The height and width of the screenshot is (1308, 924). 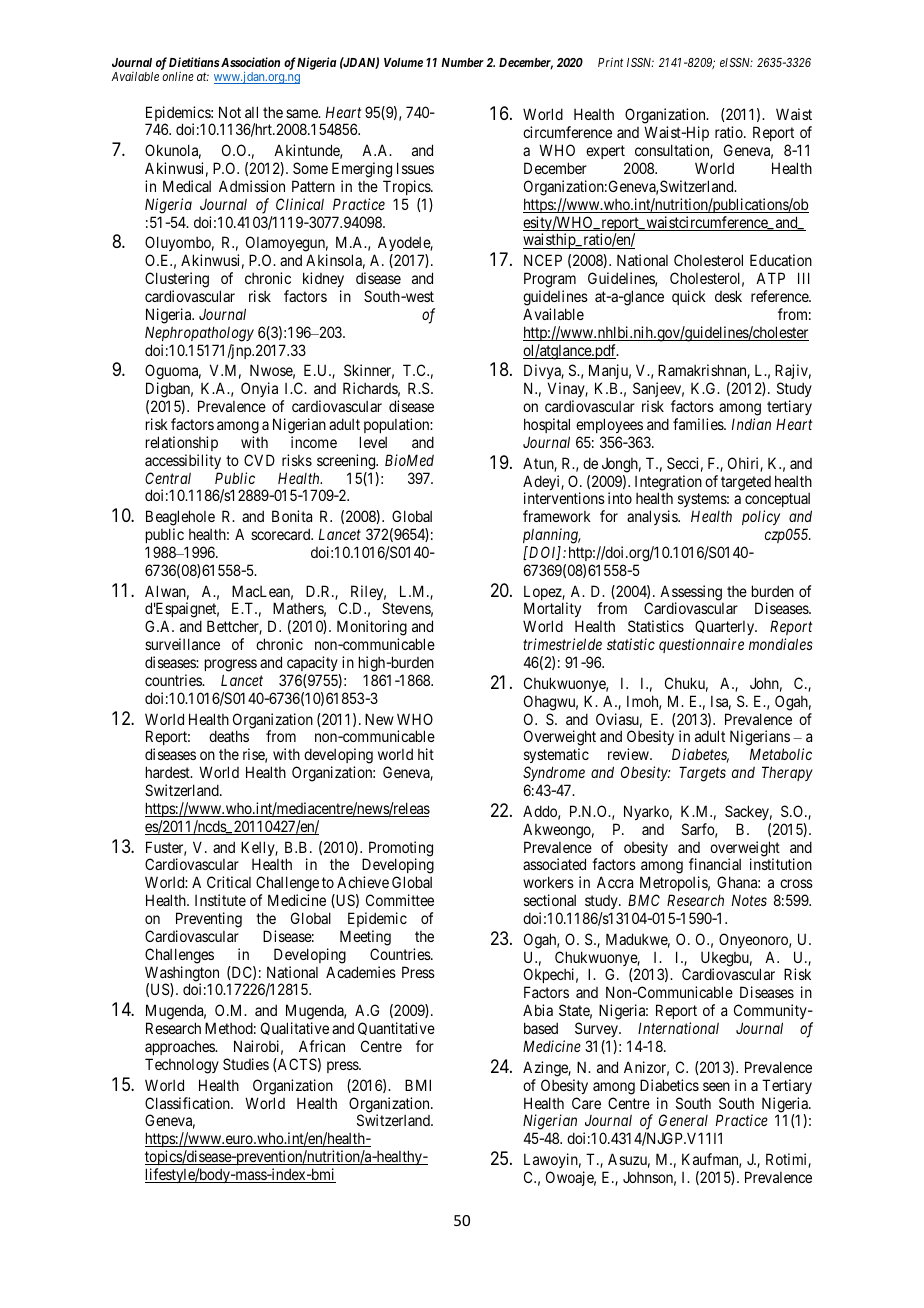 I want to click on Mortality, so click(x=553, y=611).
